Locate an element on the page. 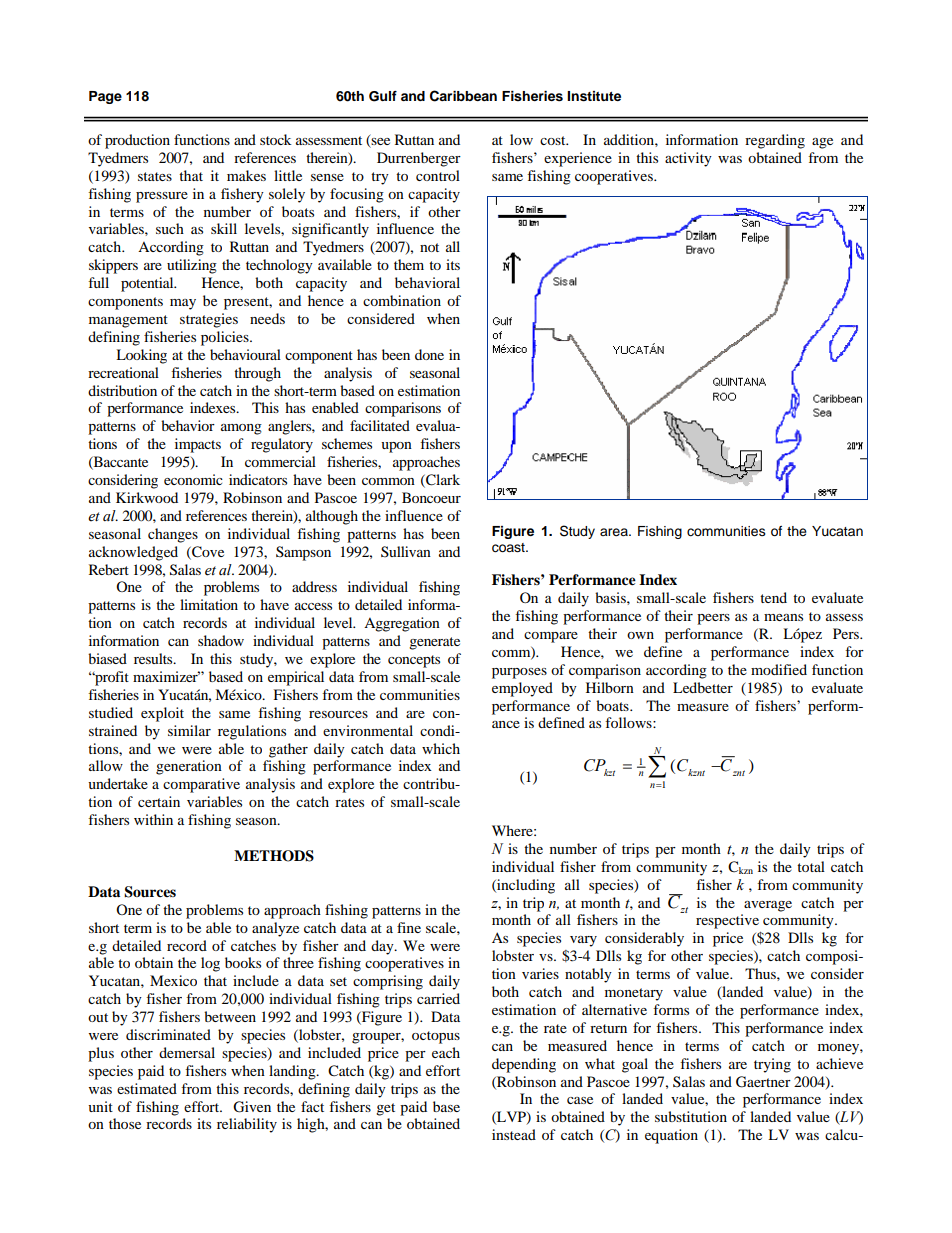 The height and width of the page is (1233, 952). estimated is located at coordinates (147, 1088).
